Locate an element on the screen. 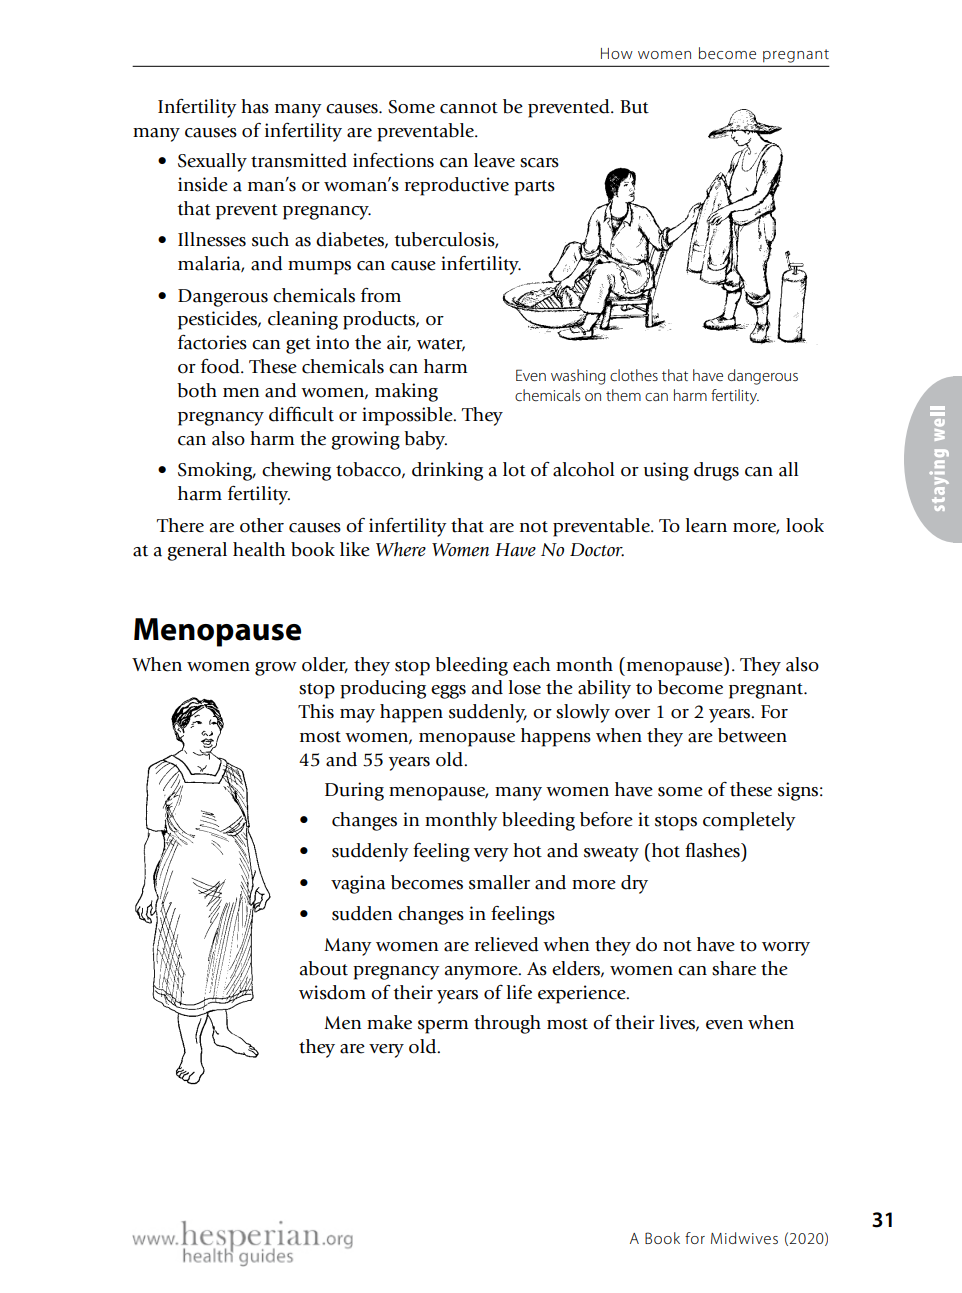  drinking is located at coordinates (447, 471).
